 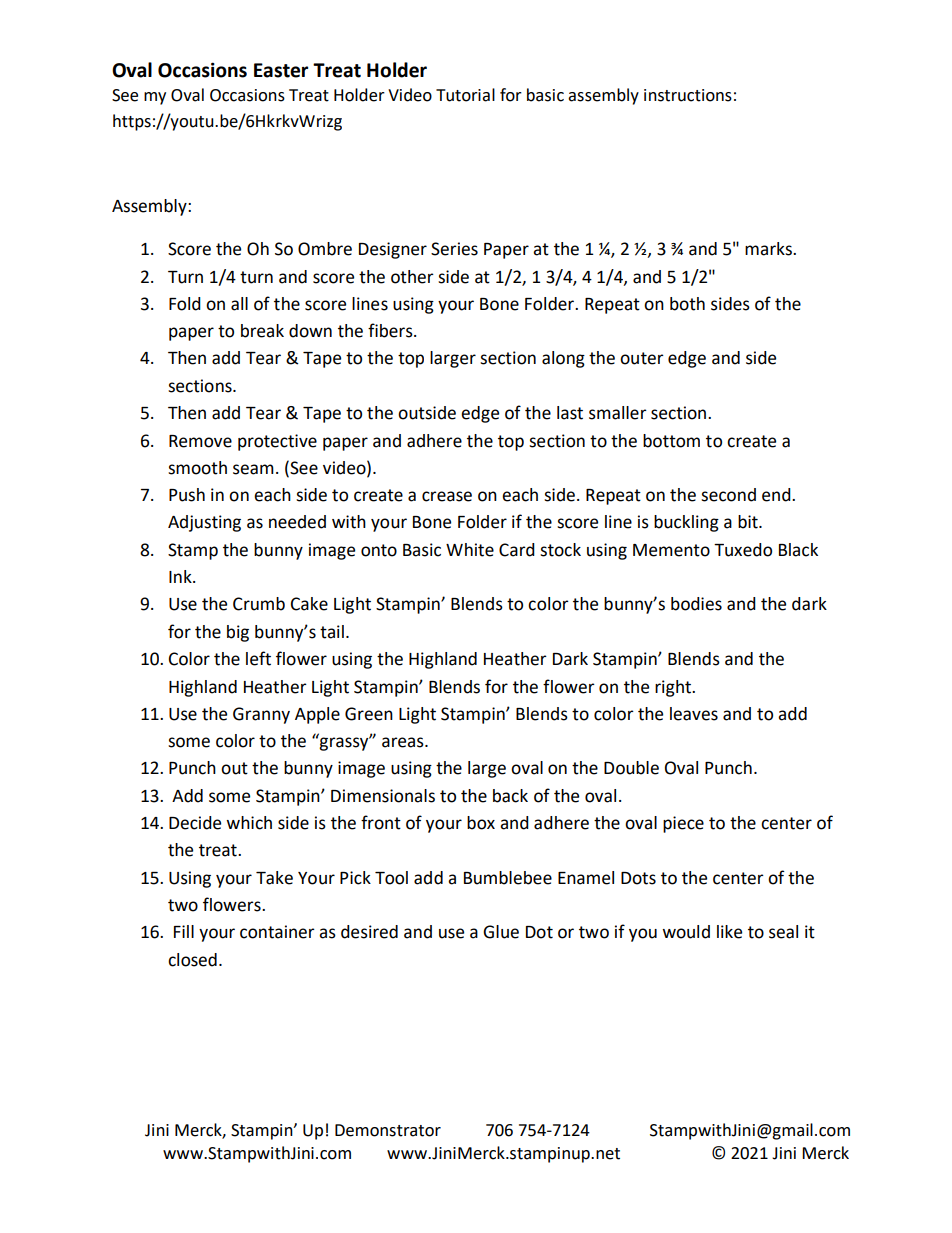 I want to click on along, so click(x=563, y=359).
